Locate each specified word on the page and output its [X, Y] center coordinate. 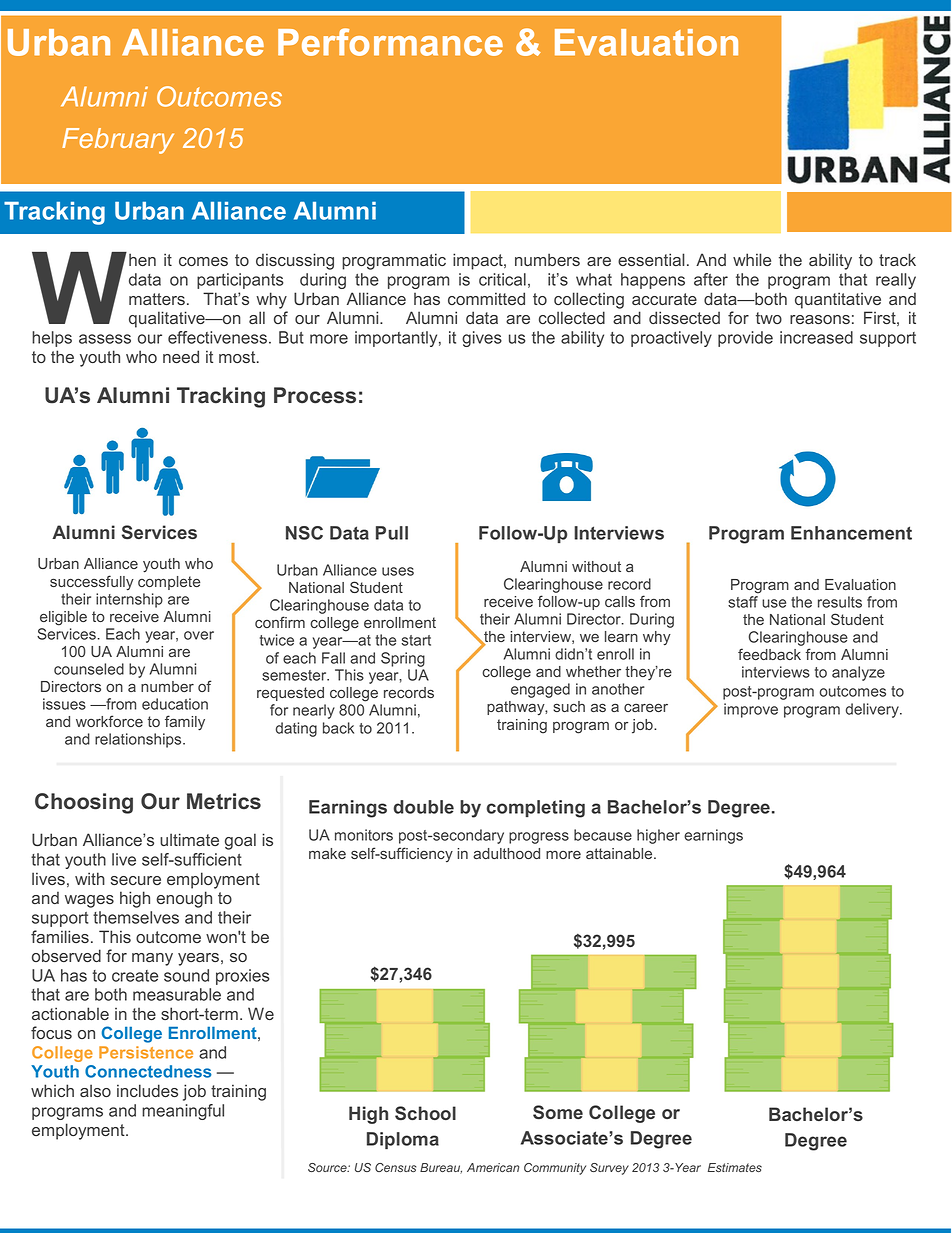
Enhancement [851, 533]
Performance [390, 42]
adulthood [506, 853]
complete [169, 583]
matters [157, 299]
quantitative [838, 300]
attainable [620, 853]
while [752, 259]
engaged [540, 690]
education [175, 704]
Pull [392, 533]
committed [486, 298]
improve [751, 710]
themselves [136, 917]
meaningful [183, 1112]
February [118, 141]
